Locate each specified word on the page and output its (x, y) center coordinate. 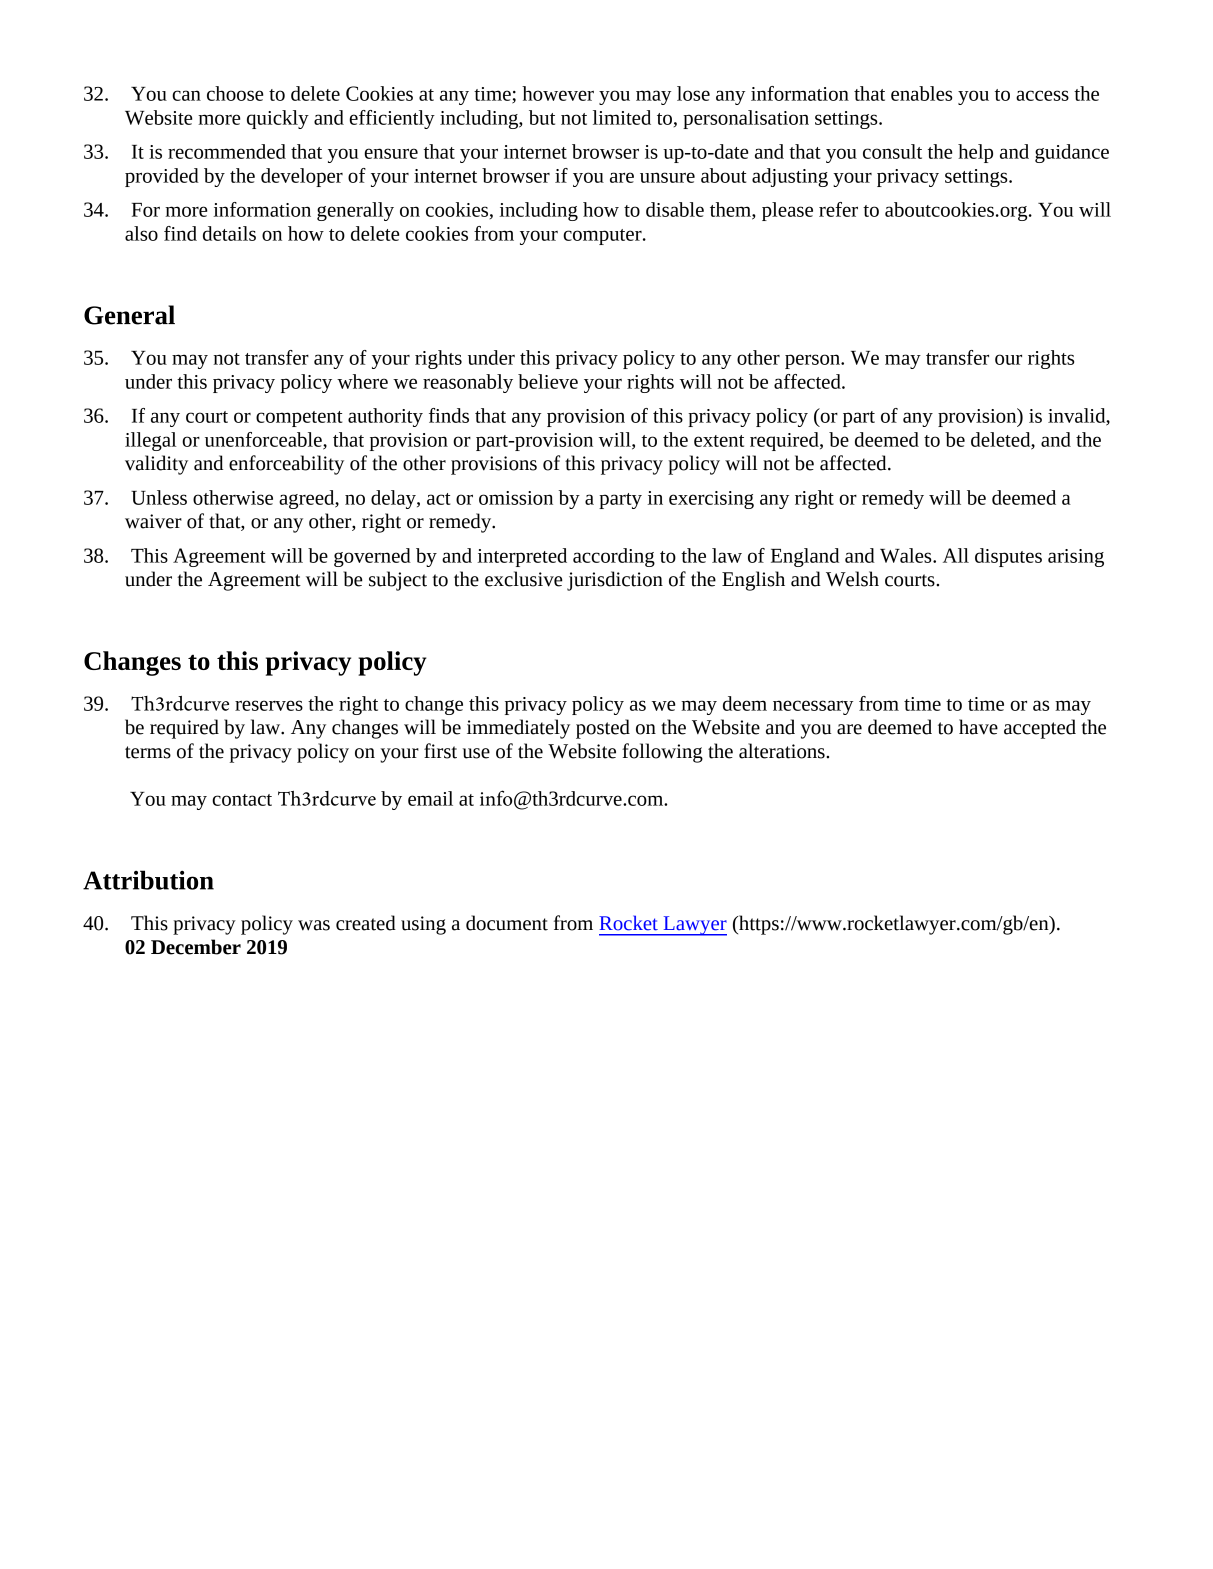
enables (921, 93)
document (507, 923)
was (314, 925)
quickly (278, 119)
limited (622, 117)
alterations (783, 751)
